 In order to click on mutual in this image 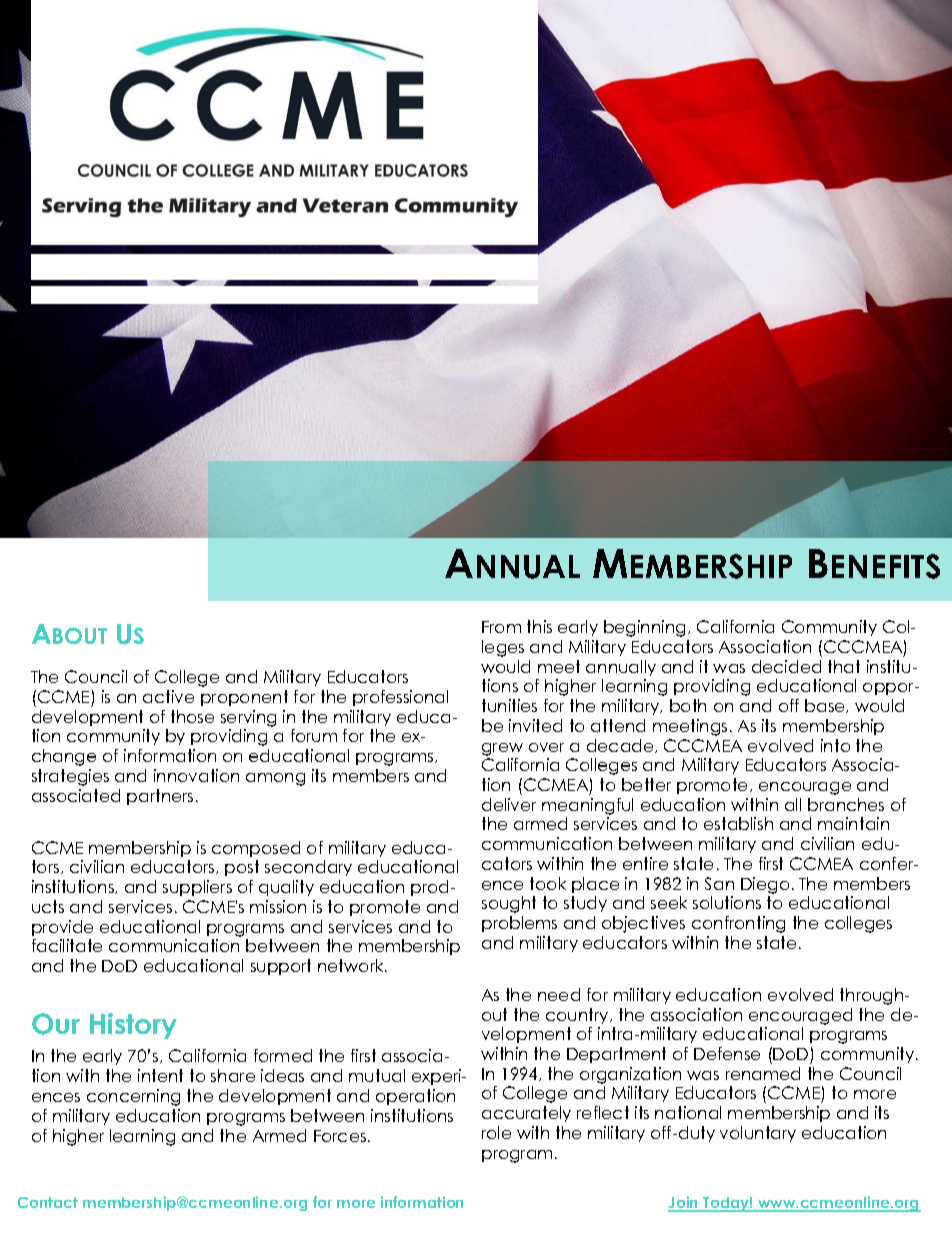, I will do `click(377, 1075)`.
